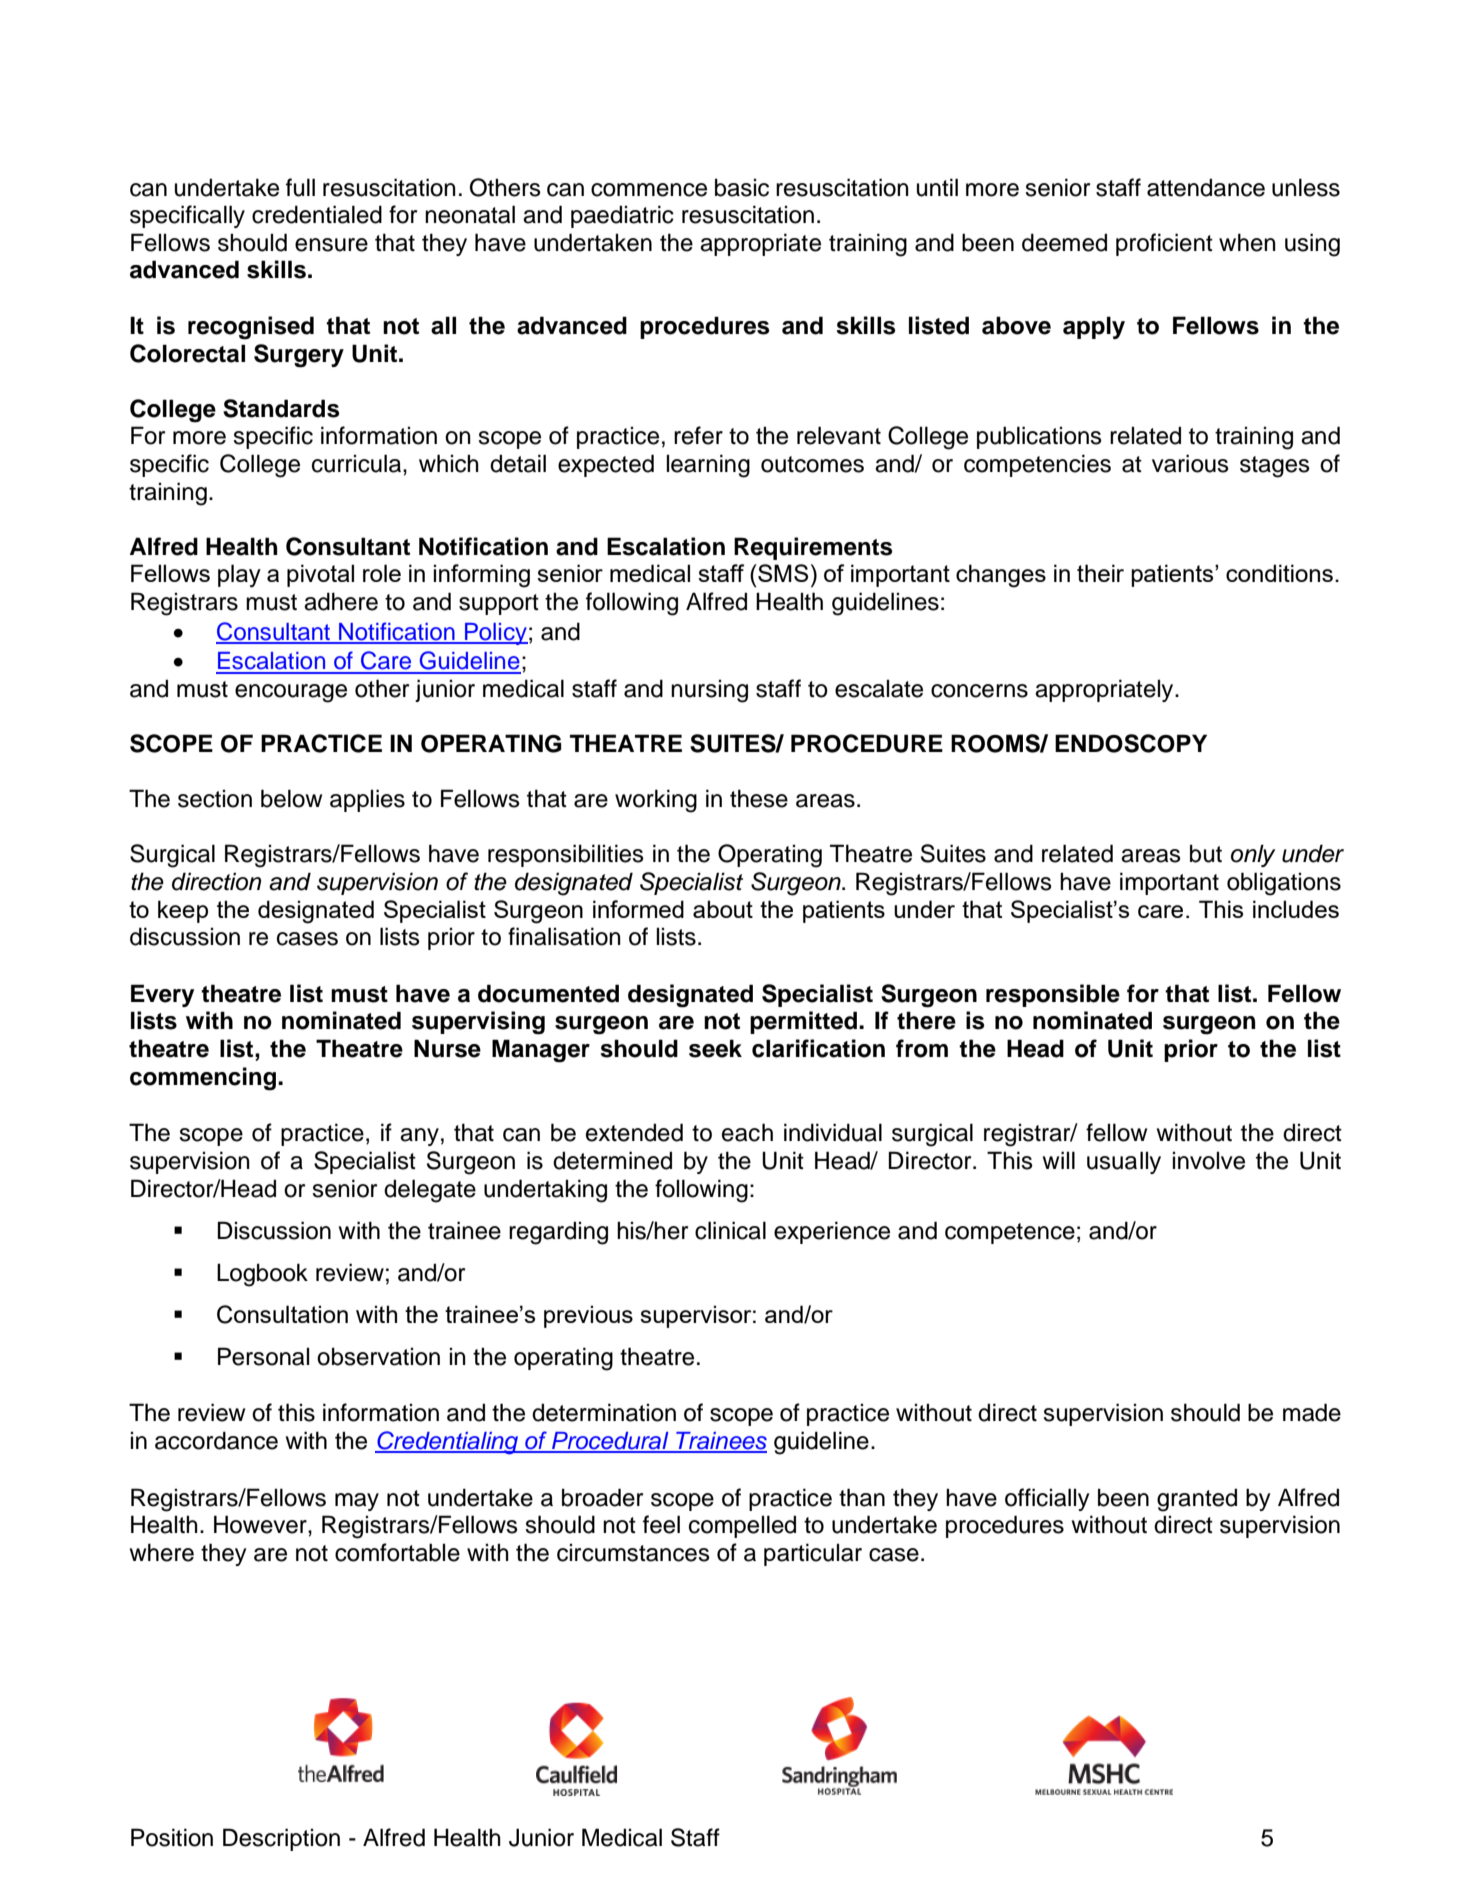 This image has height=1904, width=1471. I want to click on Description, so click(281, 1839).
